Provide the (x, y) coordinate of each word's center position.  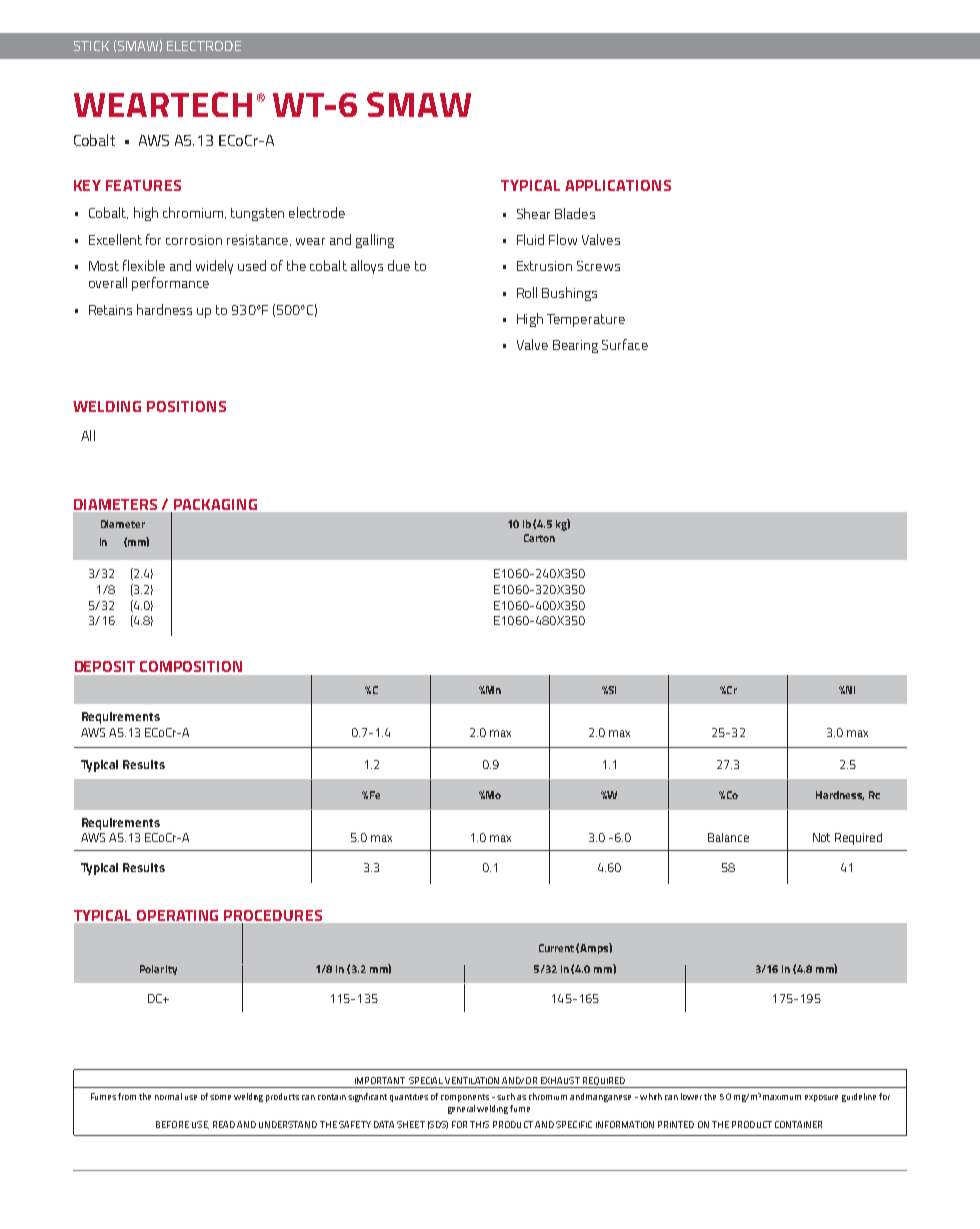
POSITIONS (186, 406)
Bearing (575, 346)
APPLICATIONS (618, 185)
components (465, 1098)
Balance (728, 837)
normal (168, 1096)
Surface (625, 344)
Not (821, 837)
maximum (782, 1097)
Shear (533, 213)
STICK (91, 46)
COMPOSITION (191, 666)
